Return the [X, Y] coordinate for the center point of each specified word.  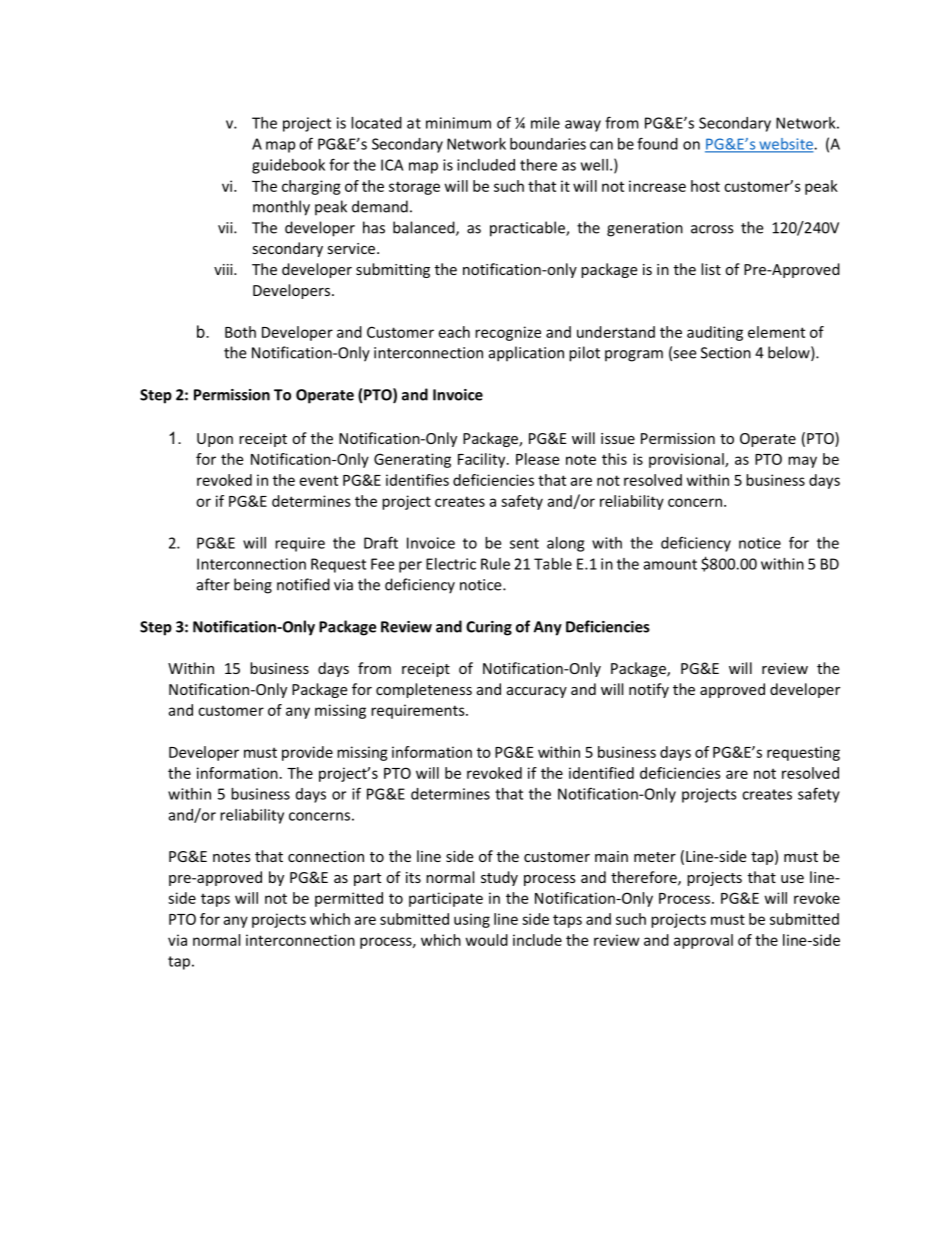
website [786, 145]
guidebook [288, 166]
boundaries [548, 144]
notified [303, 584]
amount [670, 564]
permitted [349, 899]
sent [524, 543]
